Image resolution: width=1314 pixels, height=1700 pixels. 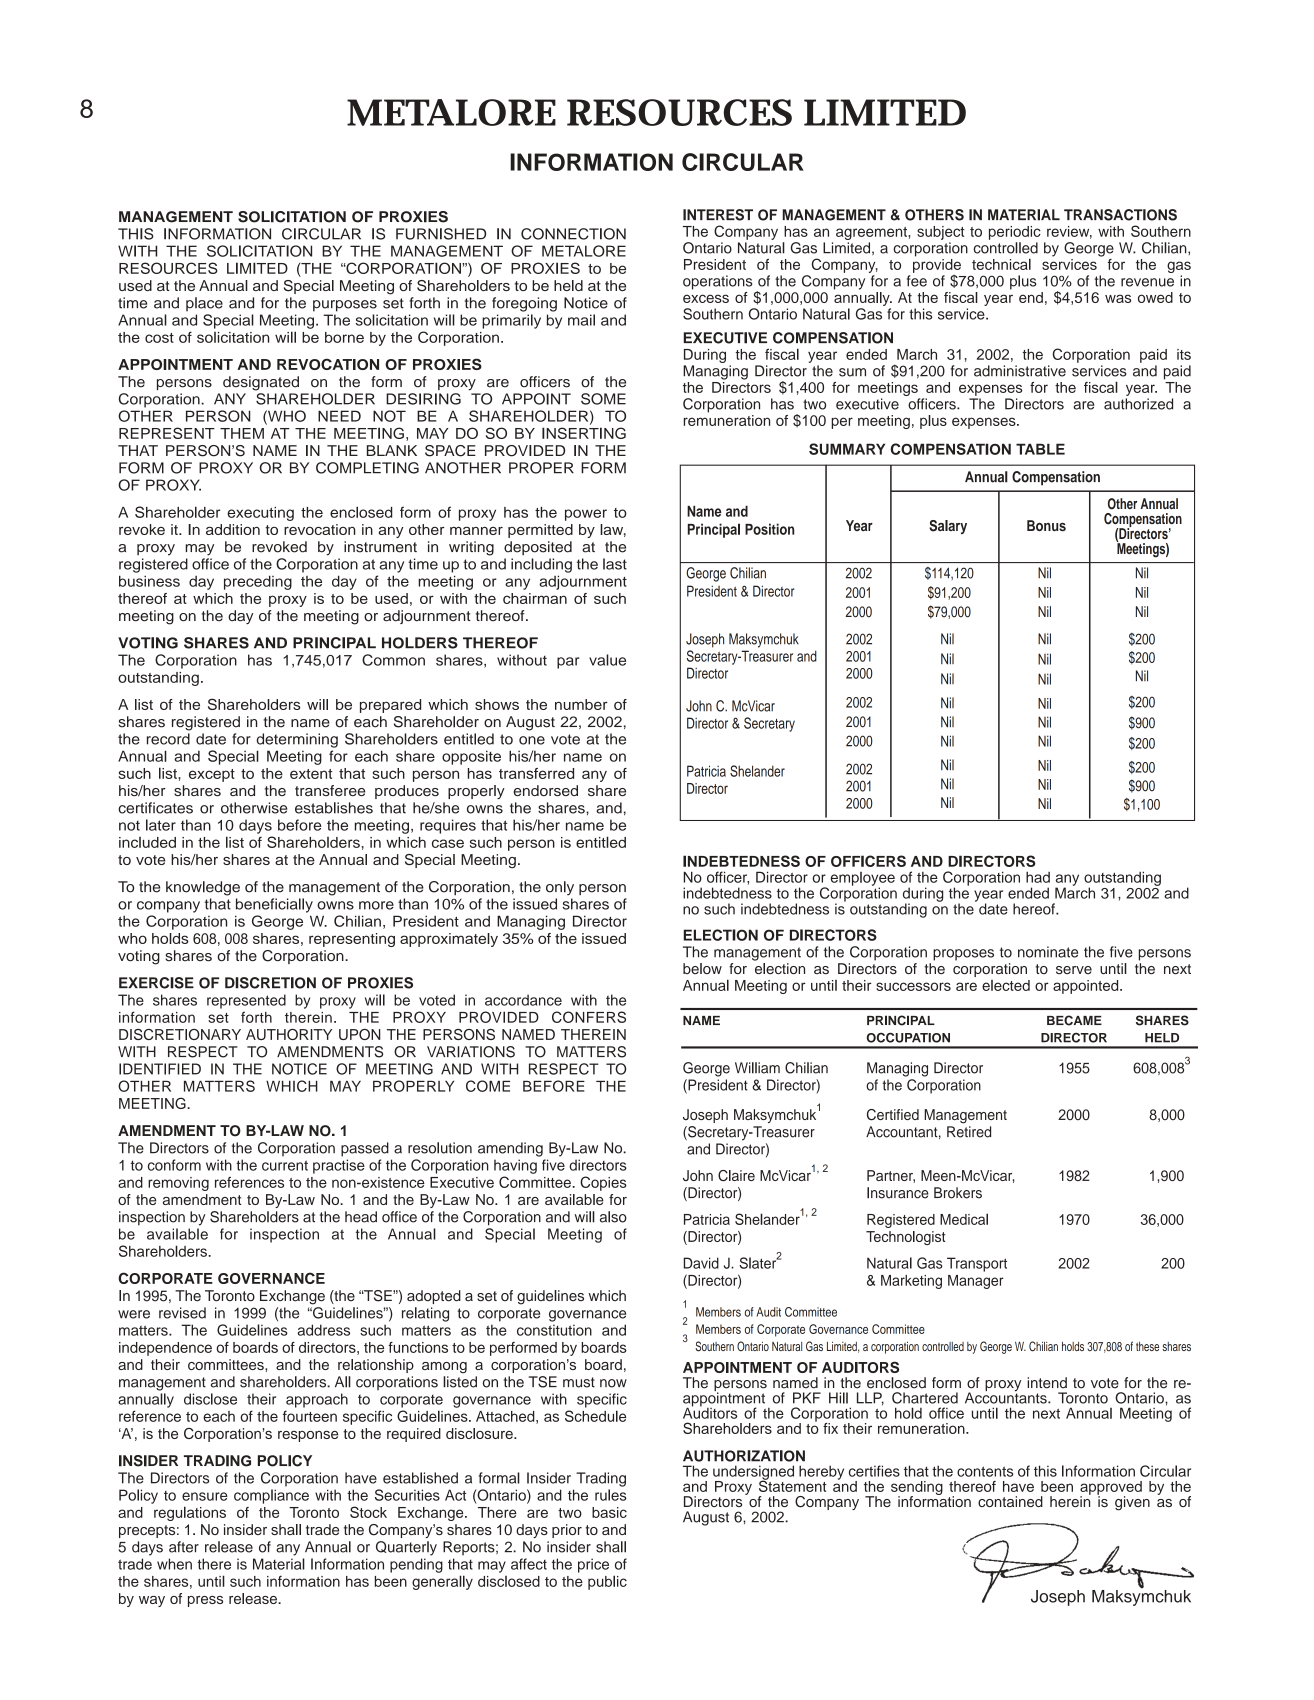 I want to click on contained, so click(x=1010, y=1501).
